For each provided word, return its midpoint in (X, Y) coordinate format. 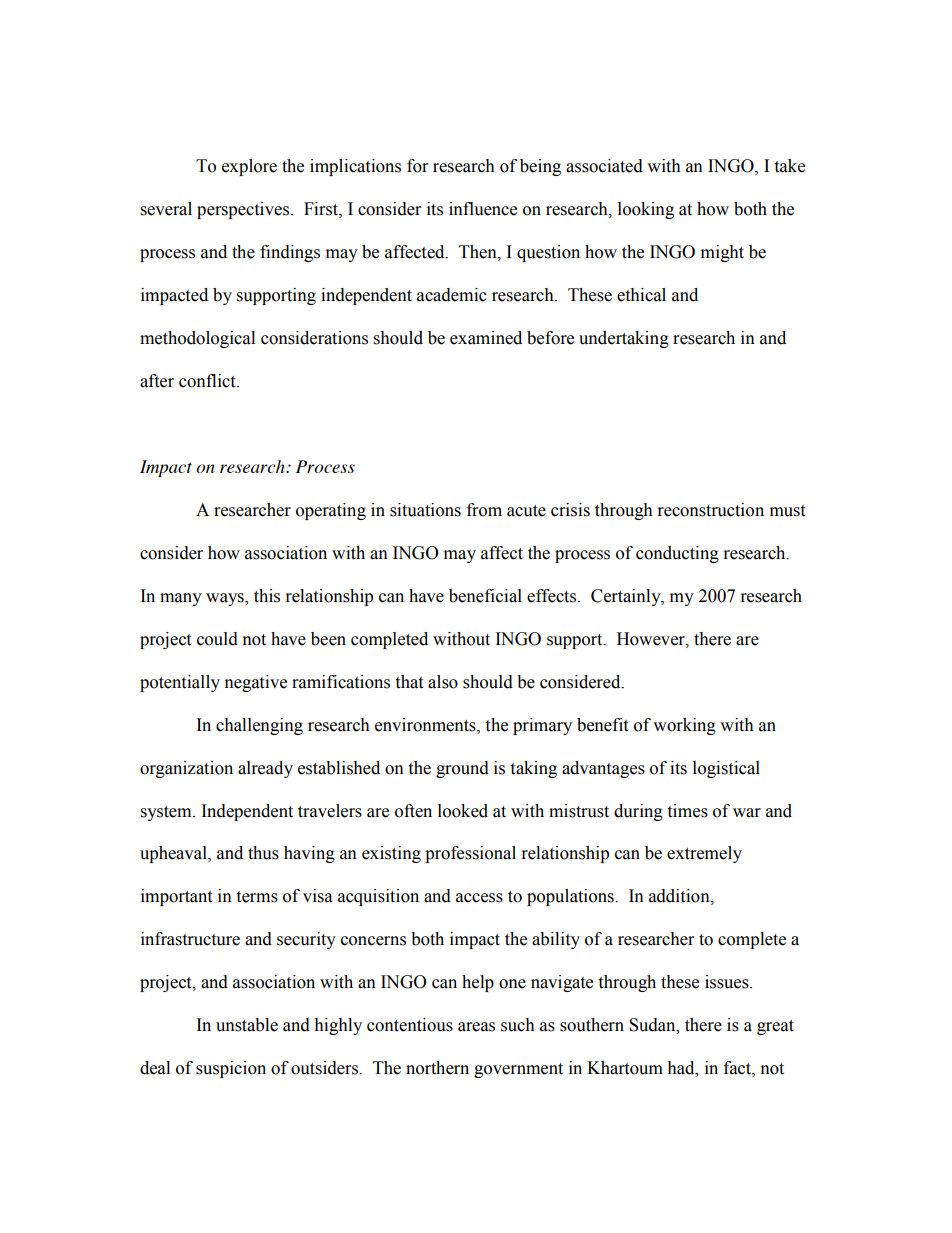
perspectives (243, 210)
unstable (247, 1025)
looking (646, 210)
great (775, 1027)
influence (483, 209)
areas (476, 1027)
